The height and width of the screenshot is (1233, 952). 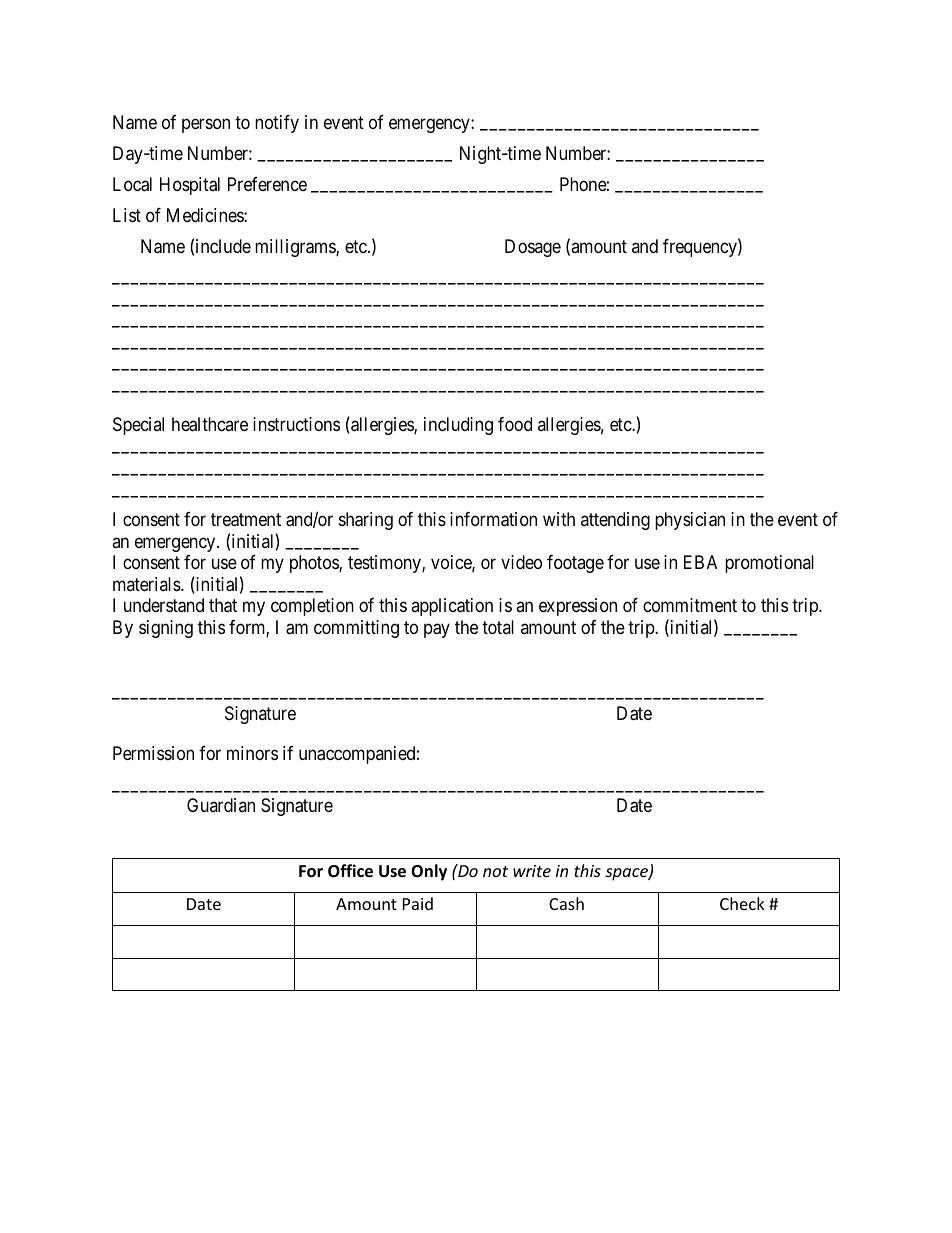 What do you see at coordinates (578, 607) in the screenshot?
I see `expression` at bounding box center [578, 607].
